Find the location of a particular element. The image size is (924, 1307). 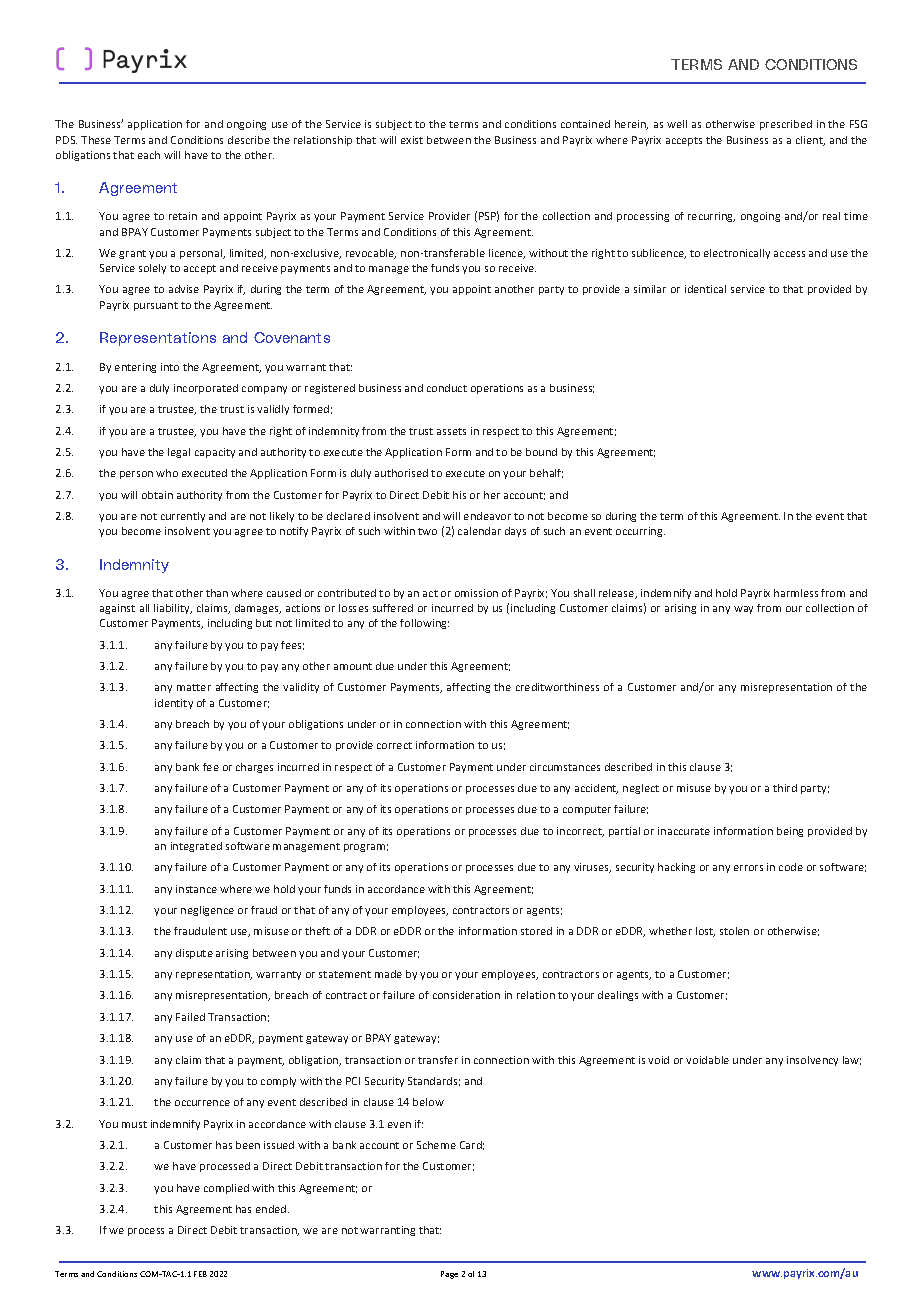

exist is located at coordinates (412, 140).
